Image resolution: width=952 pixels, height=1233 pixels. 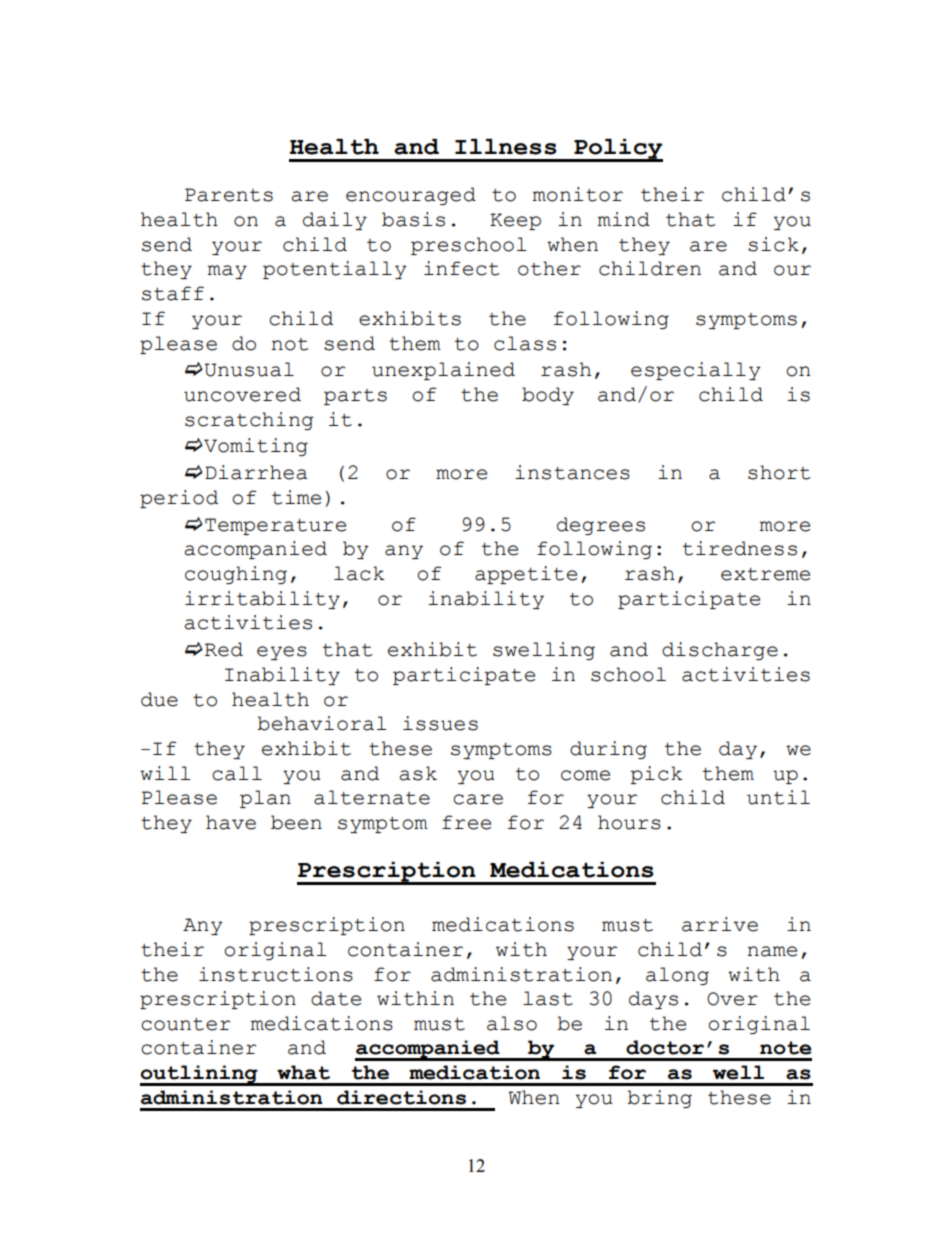 What do you see at coordinates (779, 472) in the screenshot?
I see `short` at bounding box center [779, 472].
